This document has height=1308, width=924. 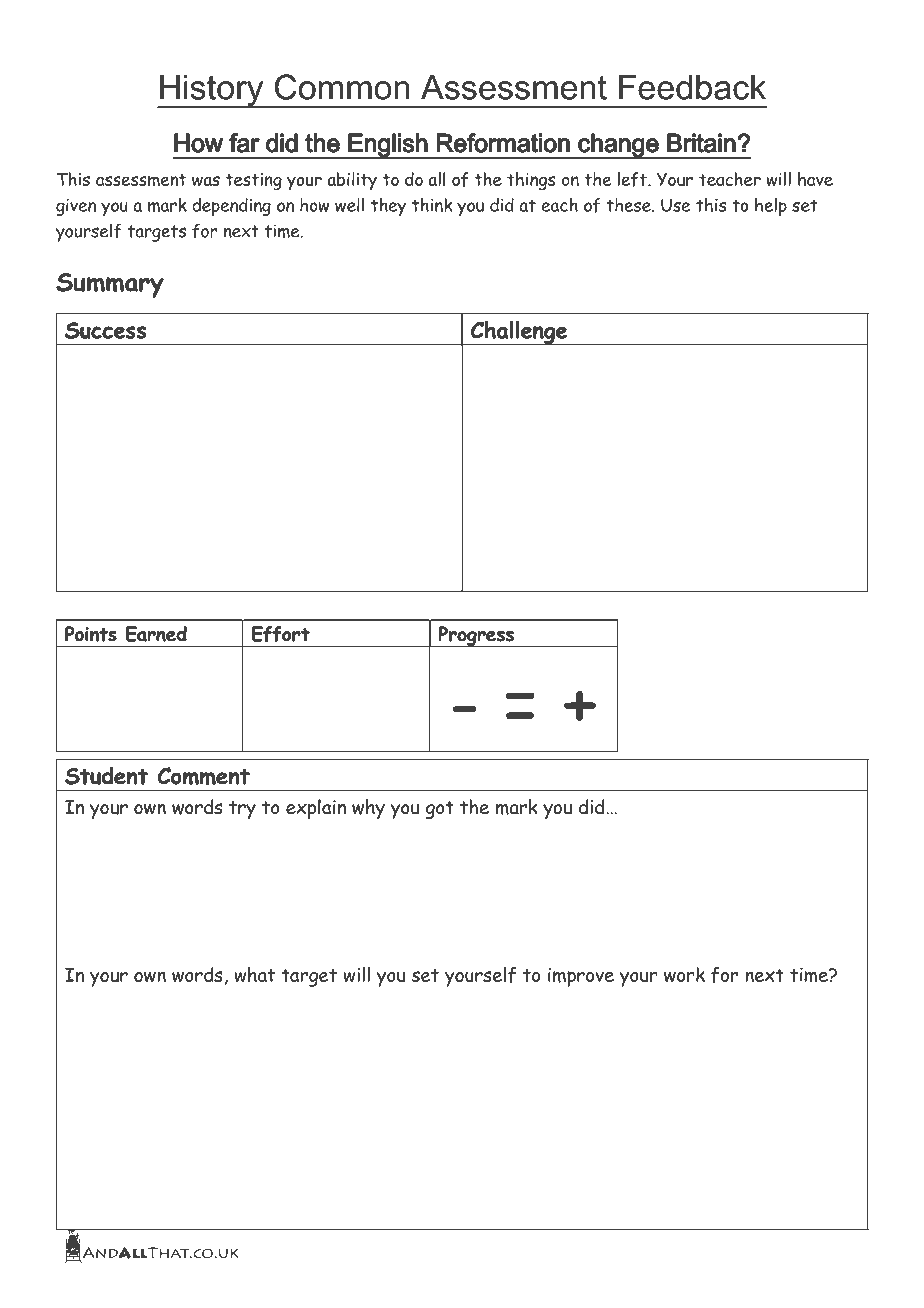 What do you see at coordinates (518, 333) in the document?
I see `Challenge` at bounding box center [518, 333].
